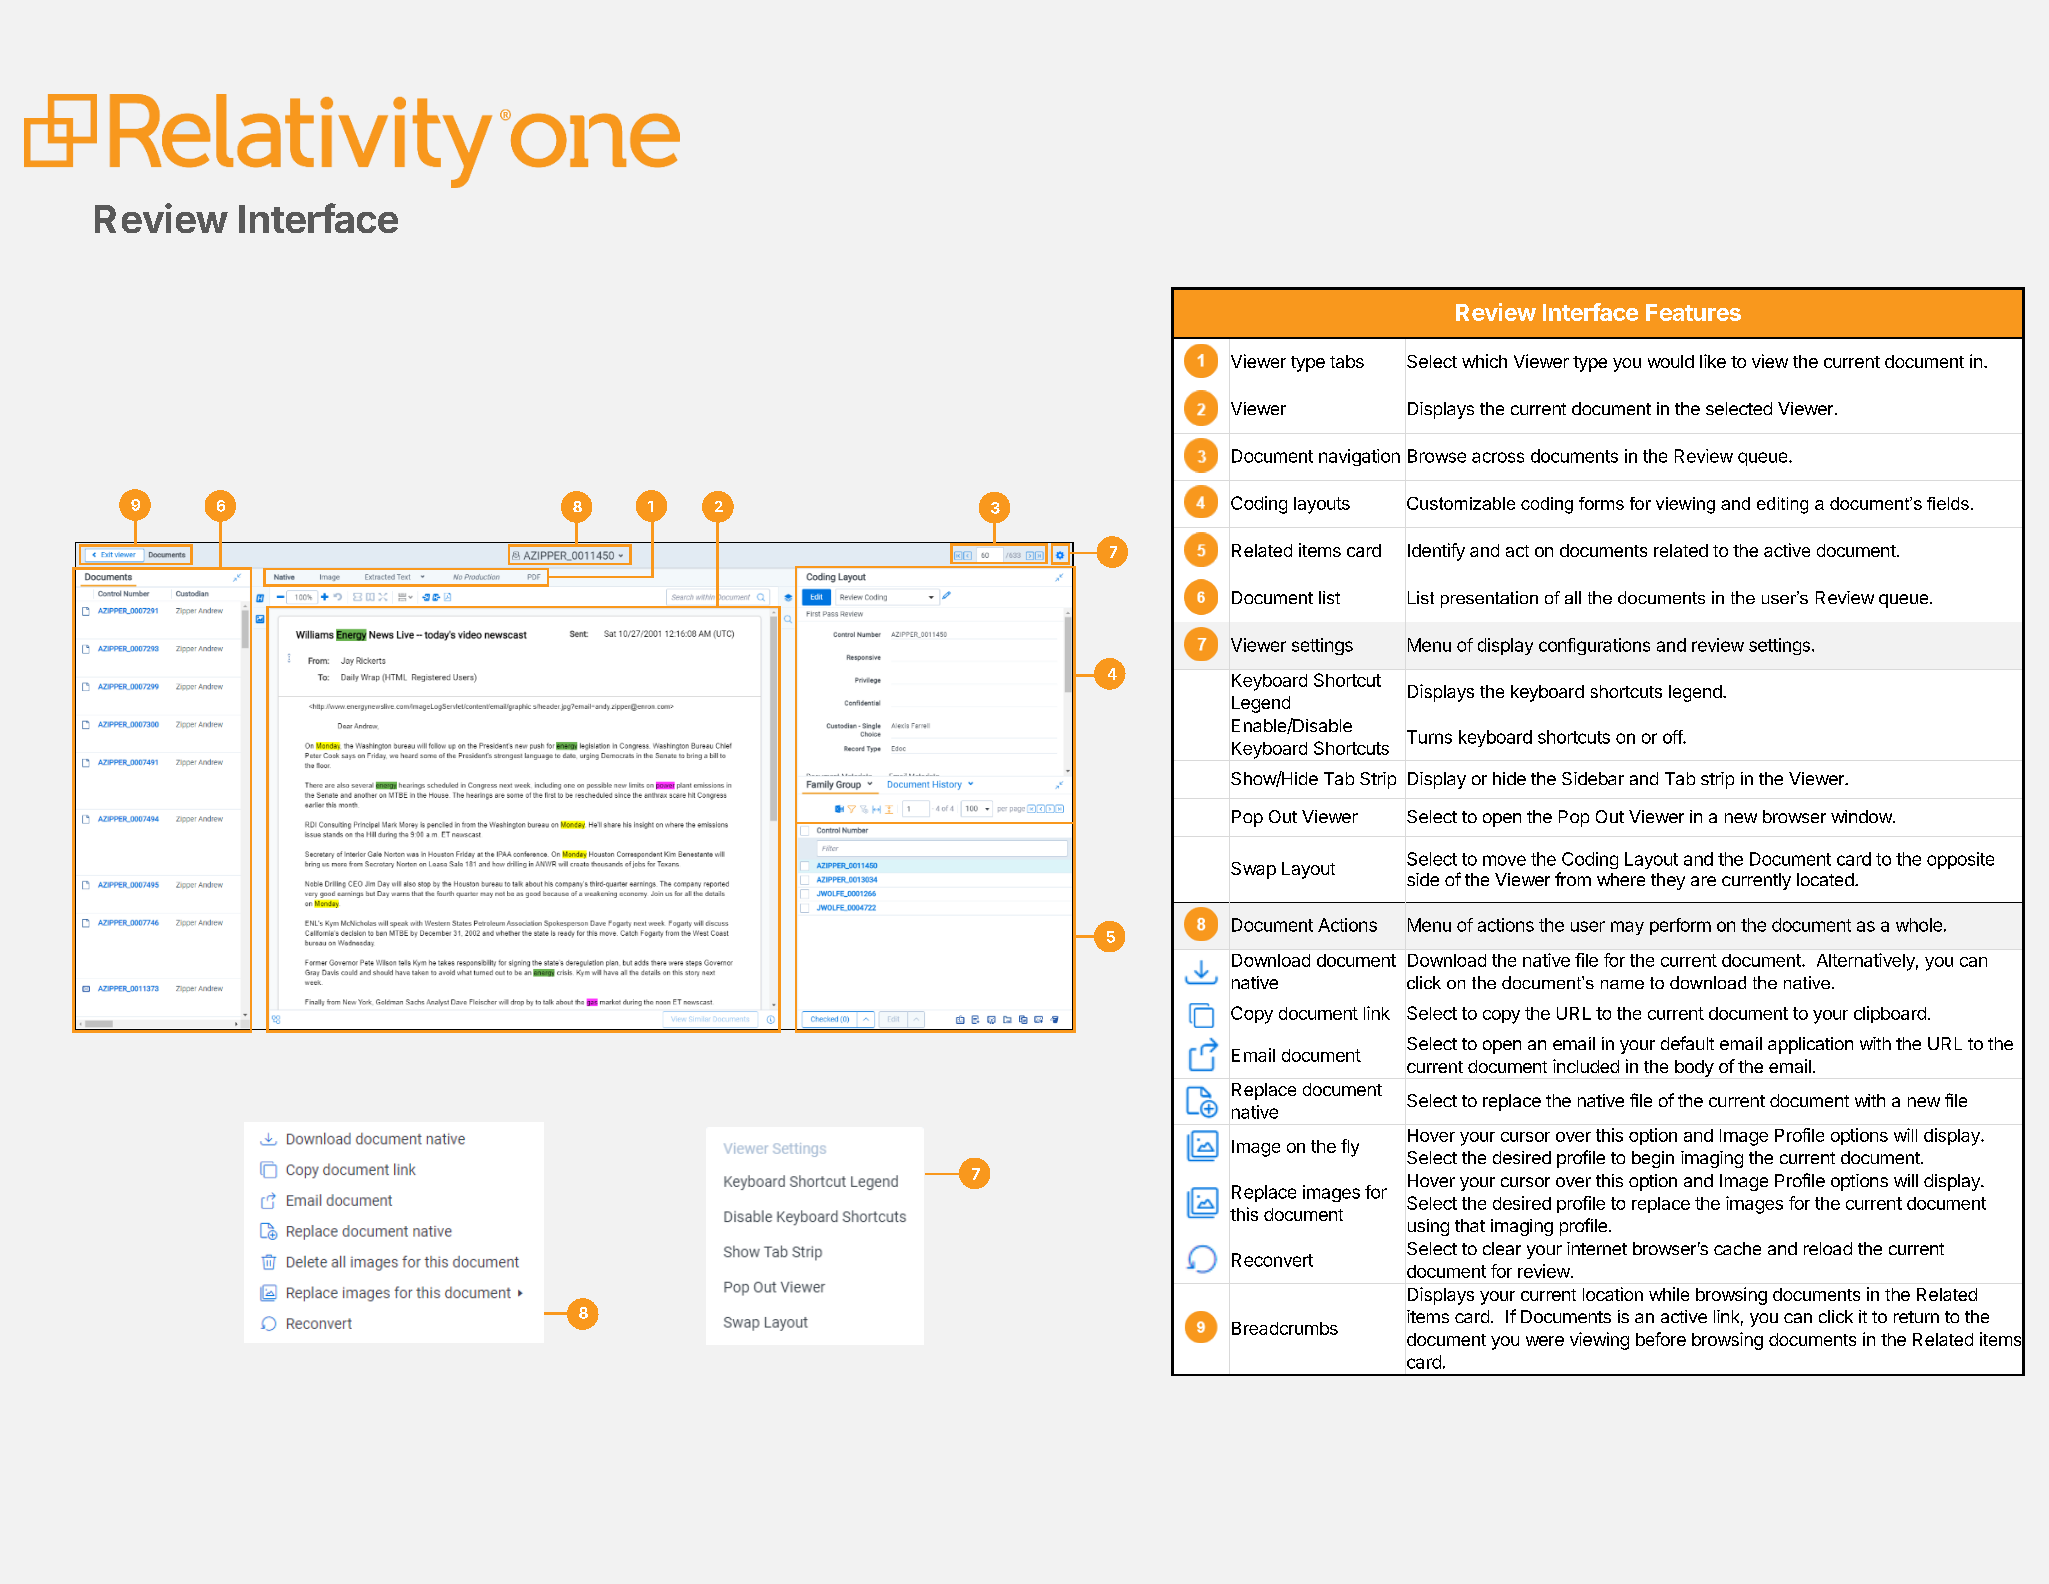 The image size is (2049, 1584). I want to click on Identify, so click(1436, 552).
